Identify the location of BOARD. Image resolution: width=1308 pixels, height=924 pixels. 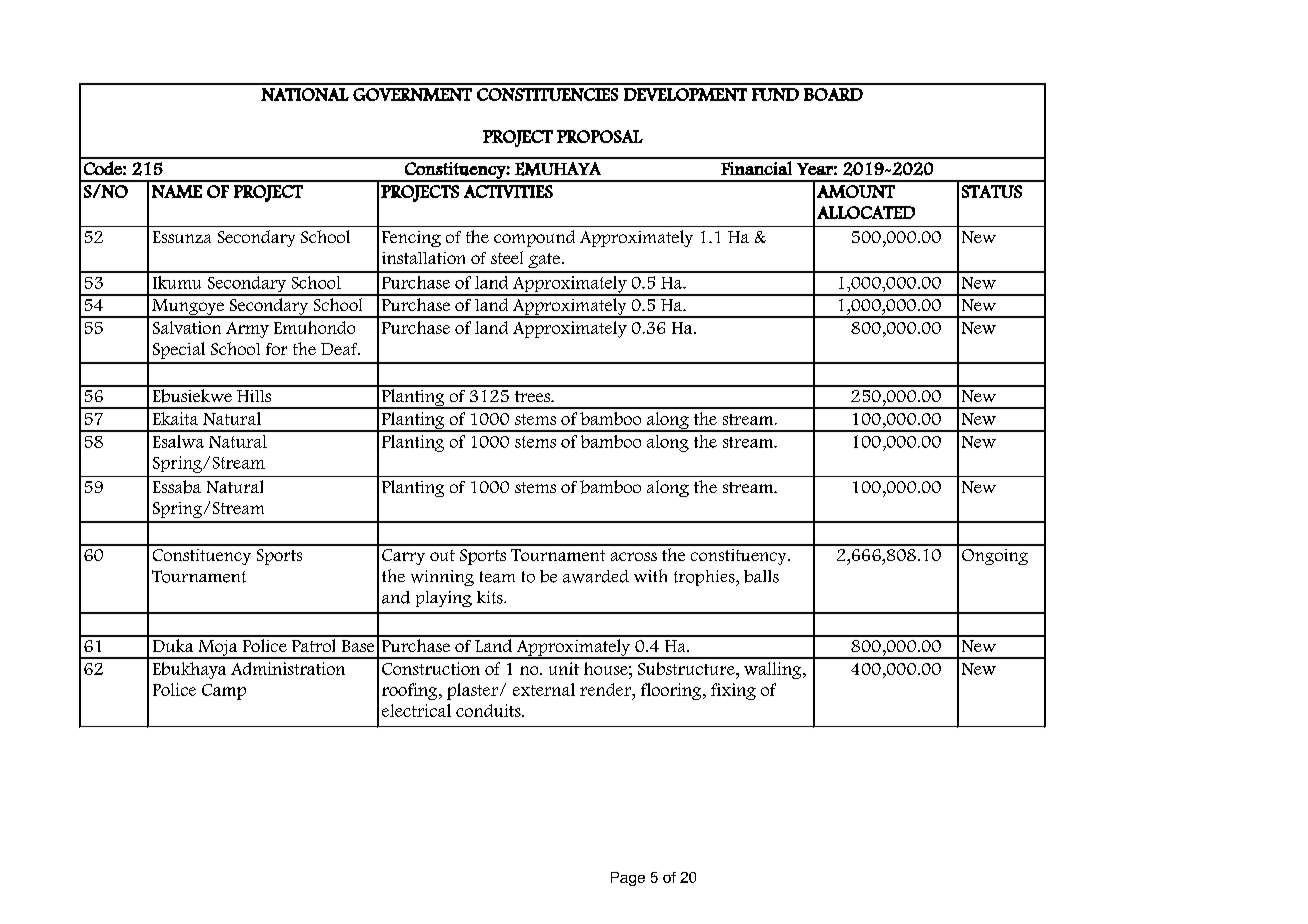
(833, 94).
